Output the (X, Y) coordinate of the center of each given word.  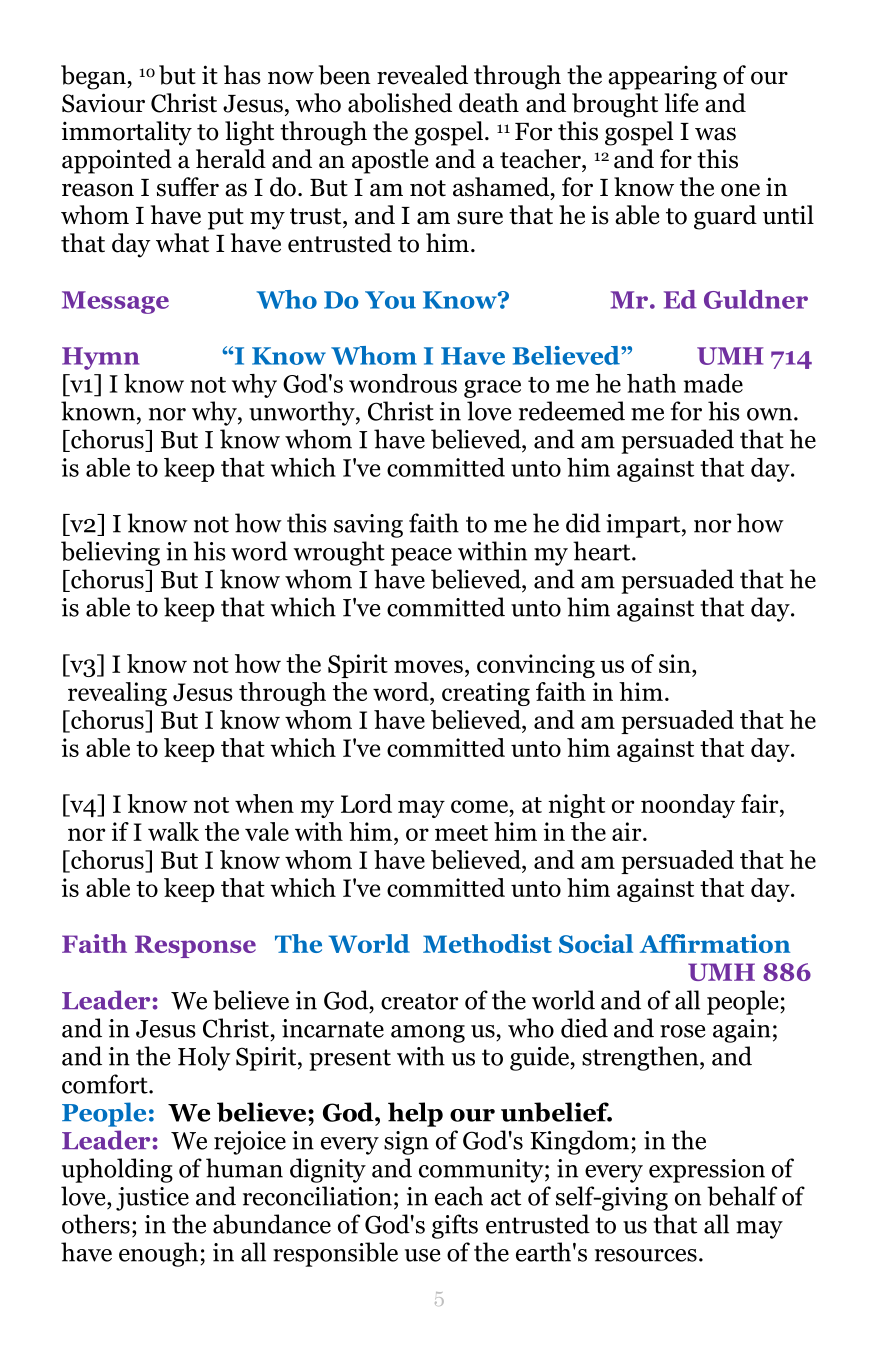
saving (368, 526)
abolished (400, 103)
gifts (455, 1226)
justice (152, 1199)
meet (461, 833)
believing (110, 553)
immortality (127, 133)
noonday (688, 806)
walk (173, 831)
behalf (742, 1196)
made (713, 383)
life (681, 103)
